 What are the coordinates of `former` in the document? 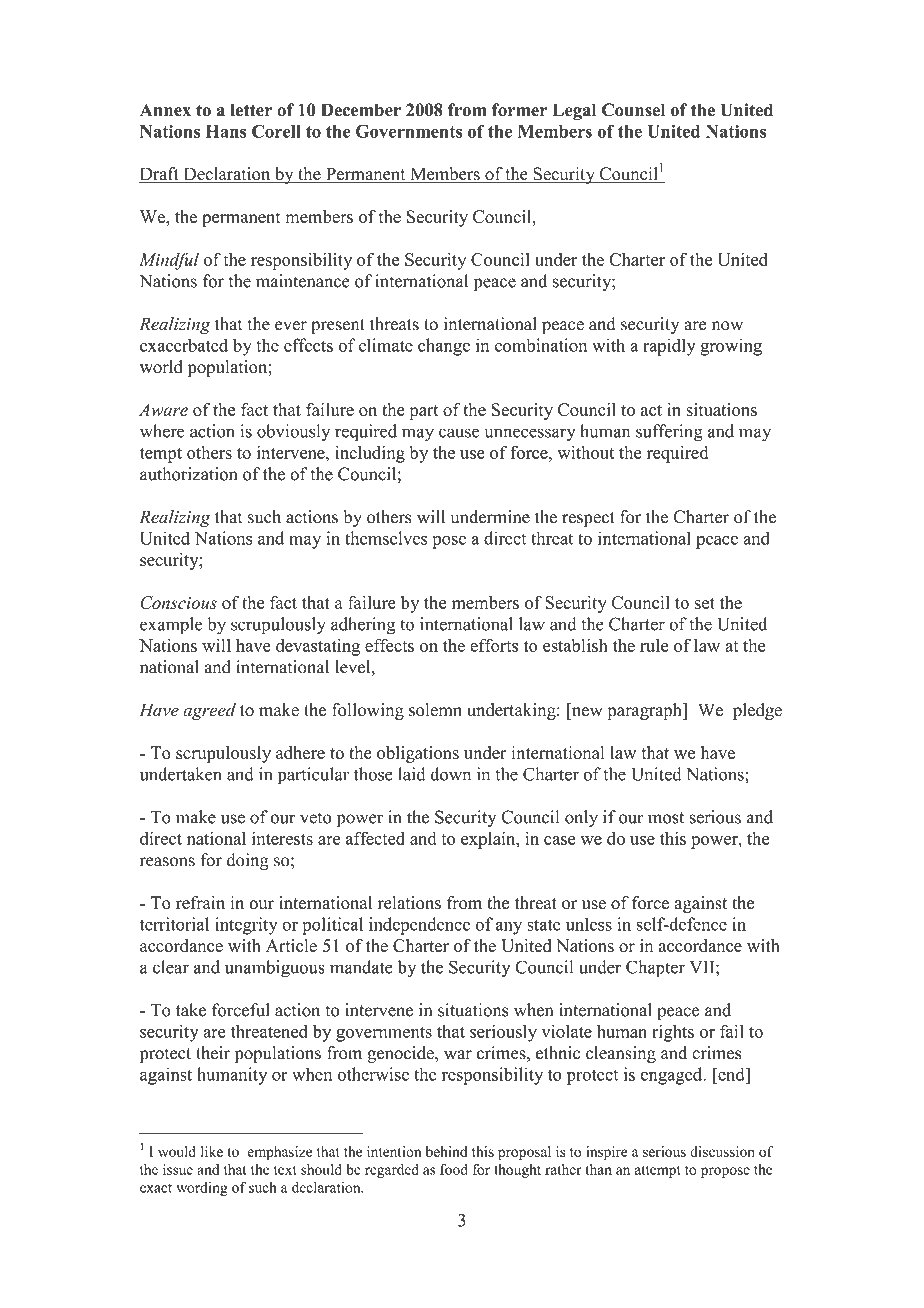 It's located at (519, 110).
